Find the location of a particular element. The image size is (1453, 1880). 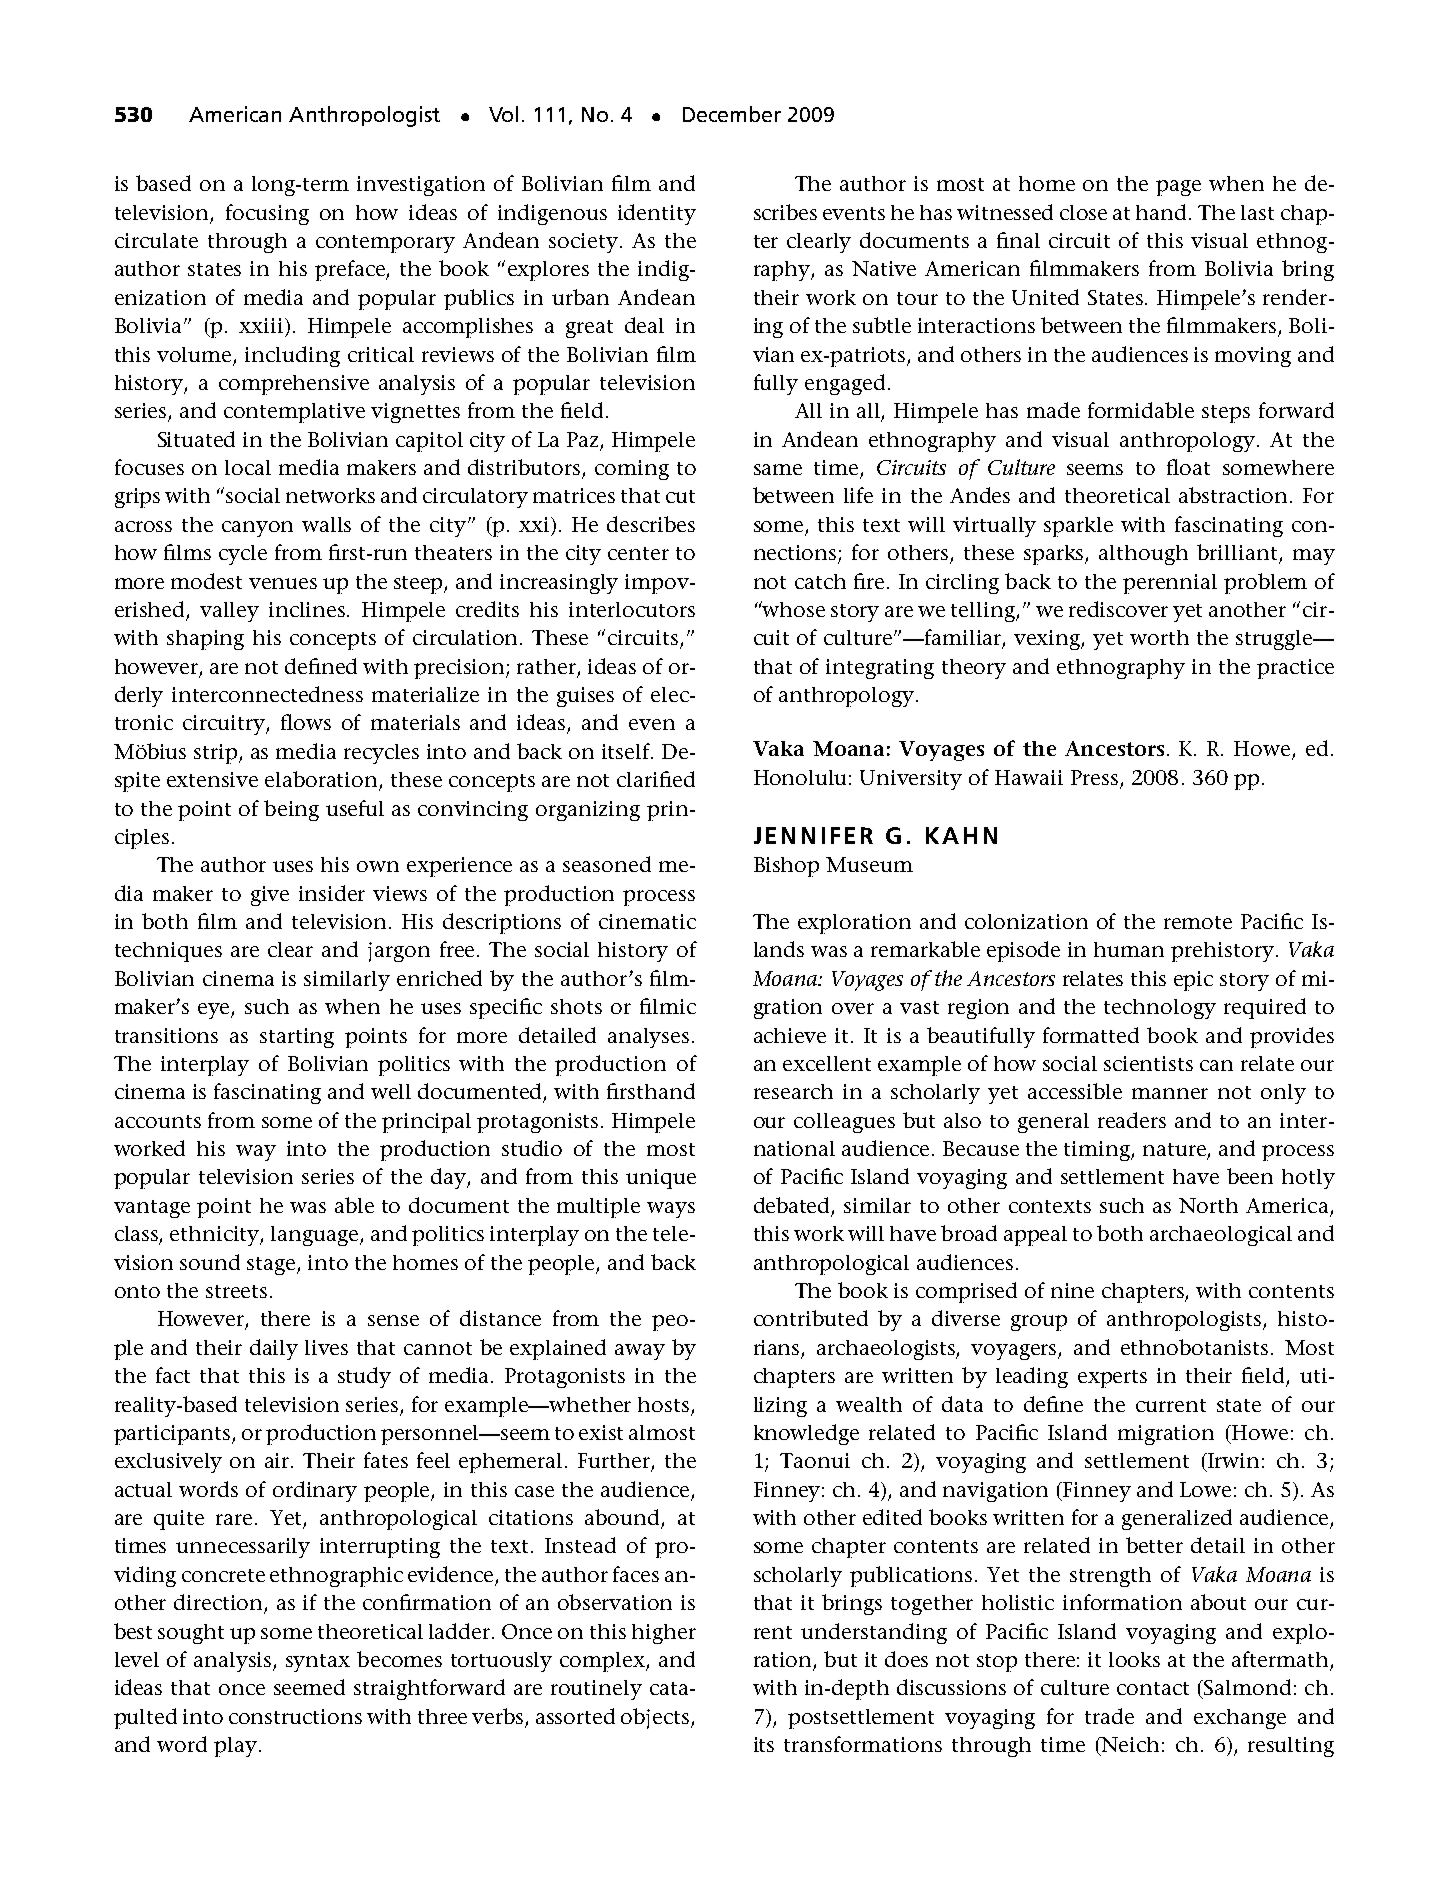

December is located at coordinates (732, 114).
